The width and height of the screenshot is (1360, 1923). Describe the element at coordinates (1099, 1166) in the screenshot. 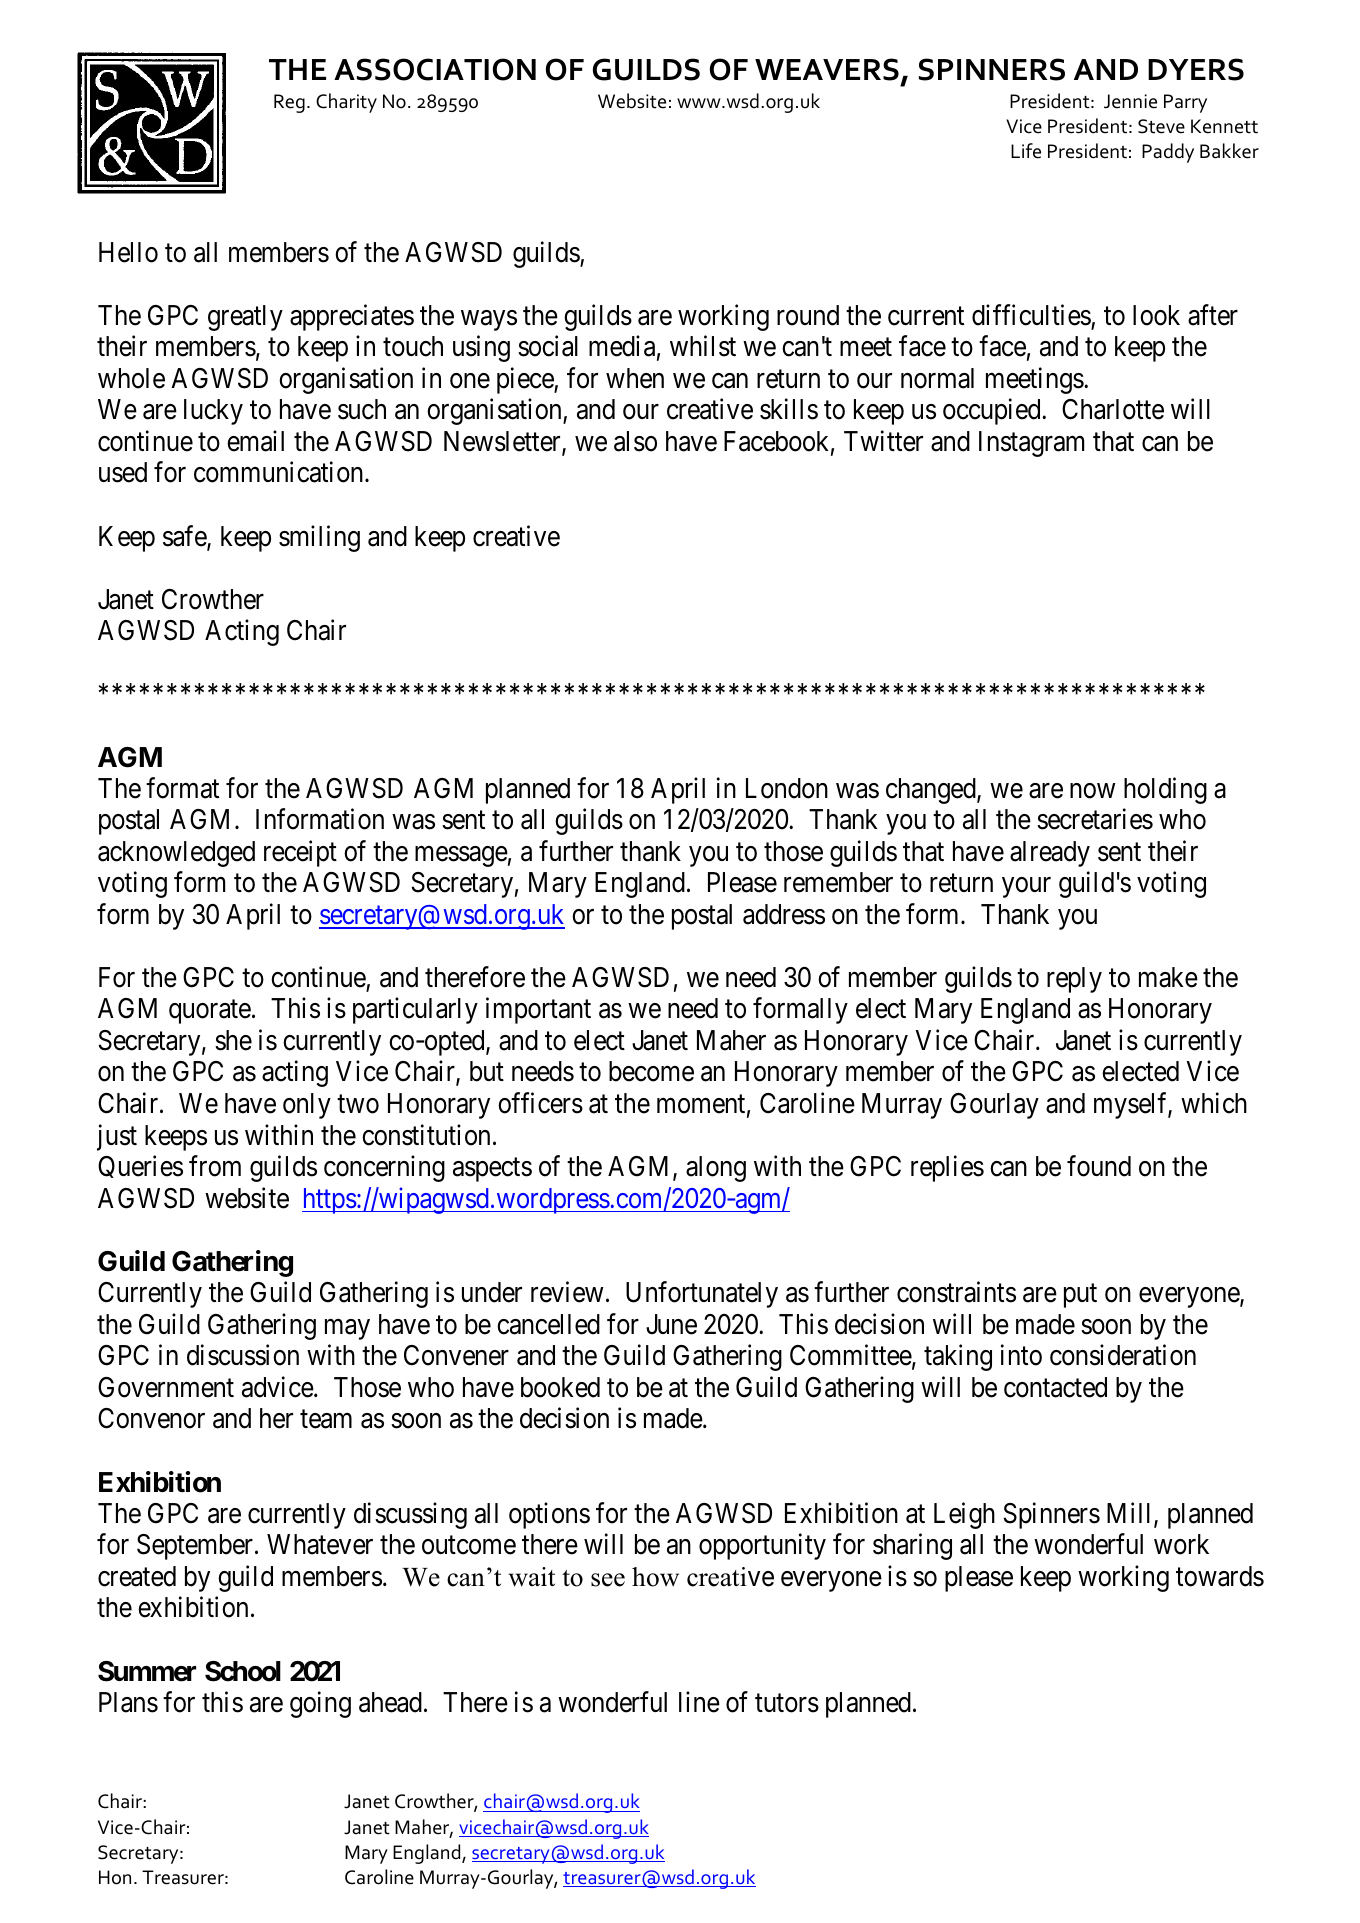

I see `found` at that location.
